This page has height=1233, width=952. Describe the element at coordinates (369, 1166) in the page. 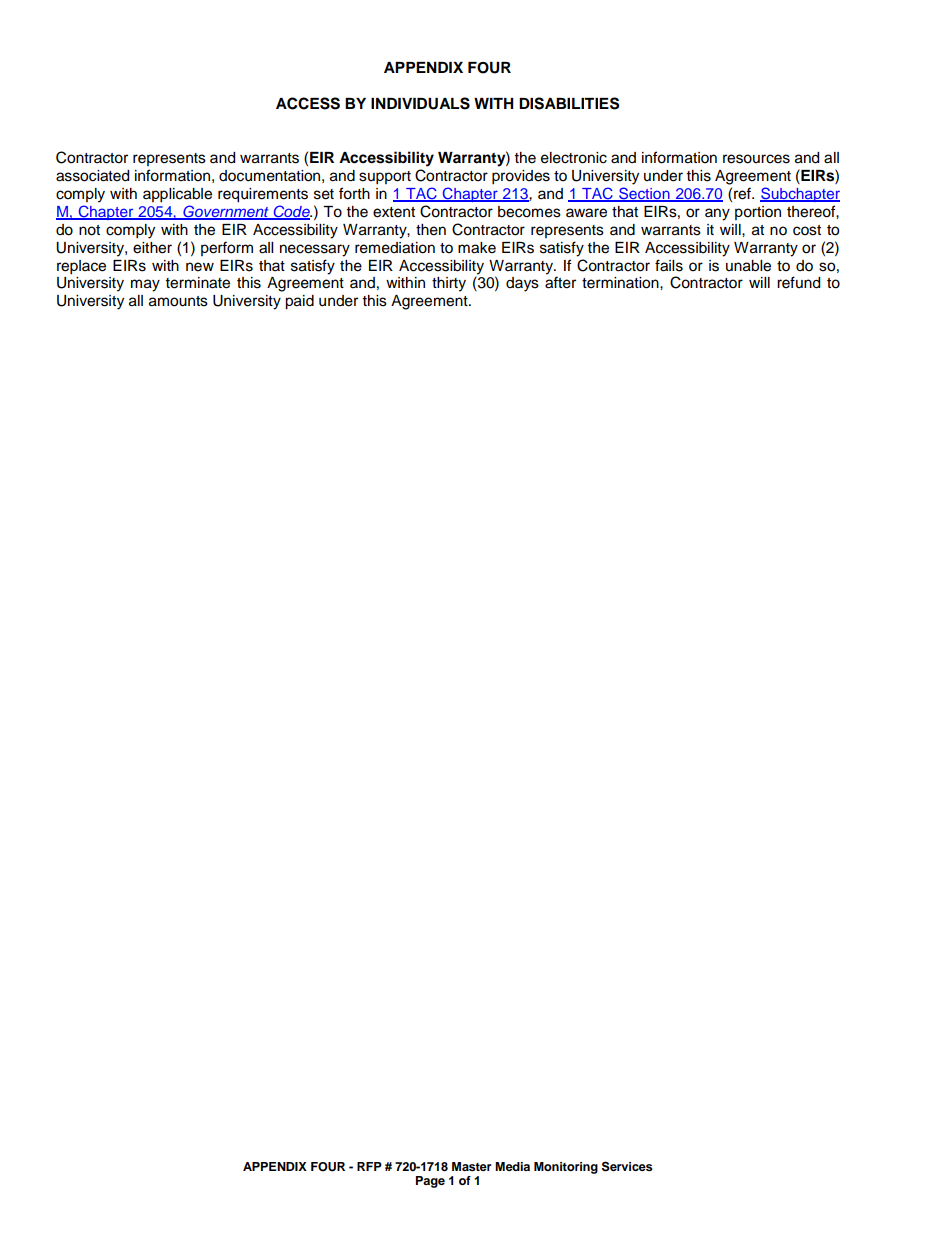

I see `RFP` at that location.
